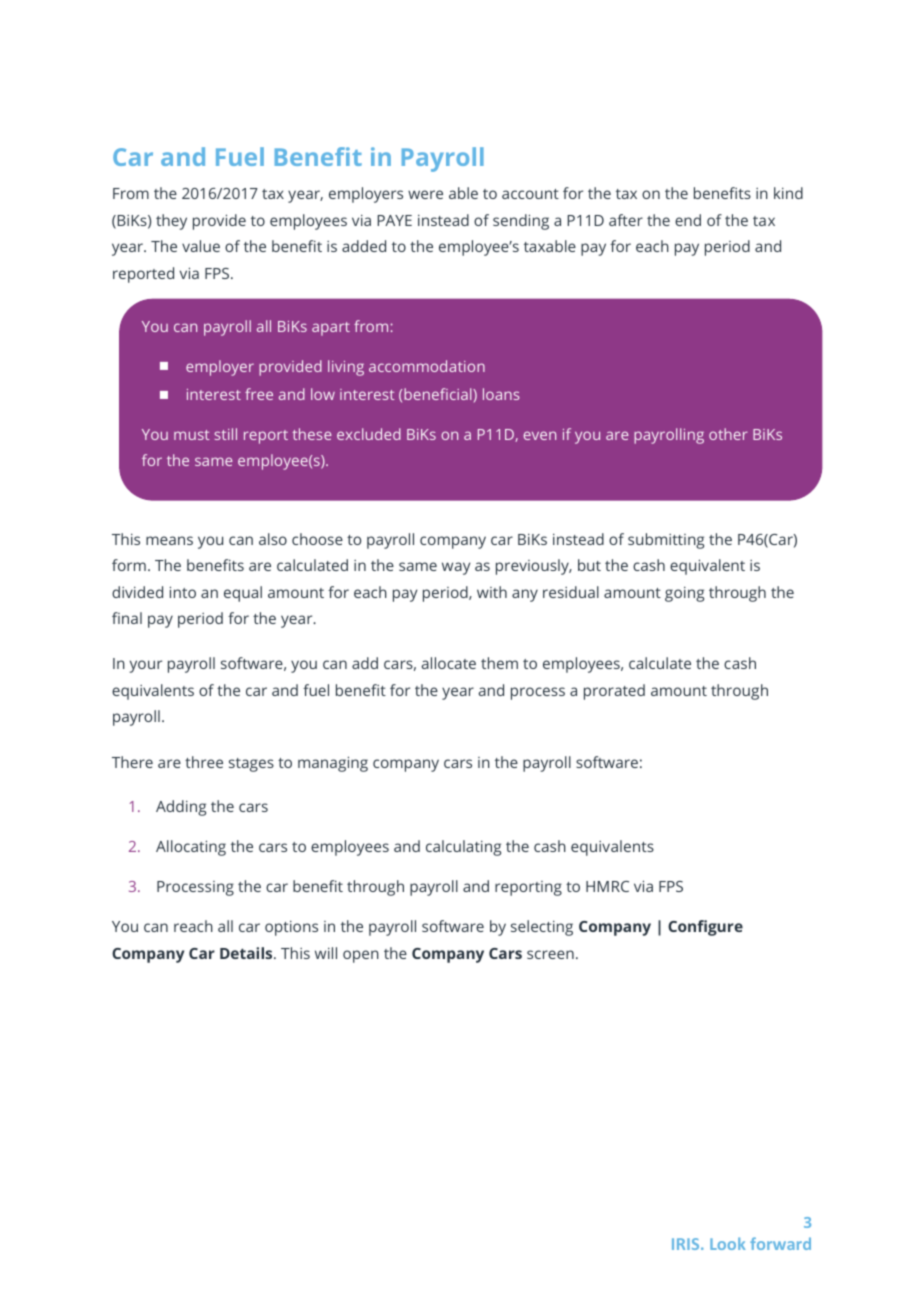  Describe the element at coordinates (449, 663) in the image. I see `allocate` at that location.
